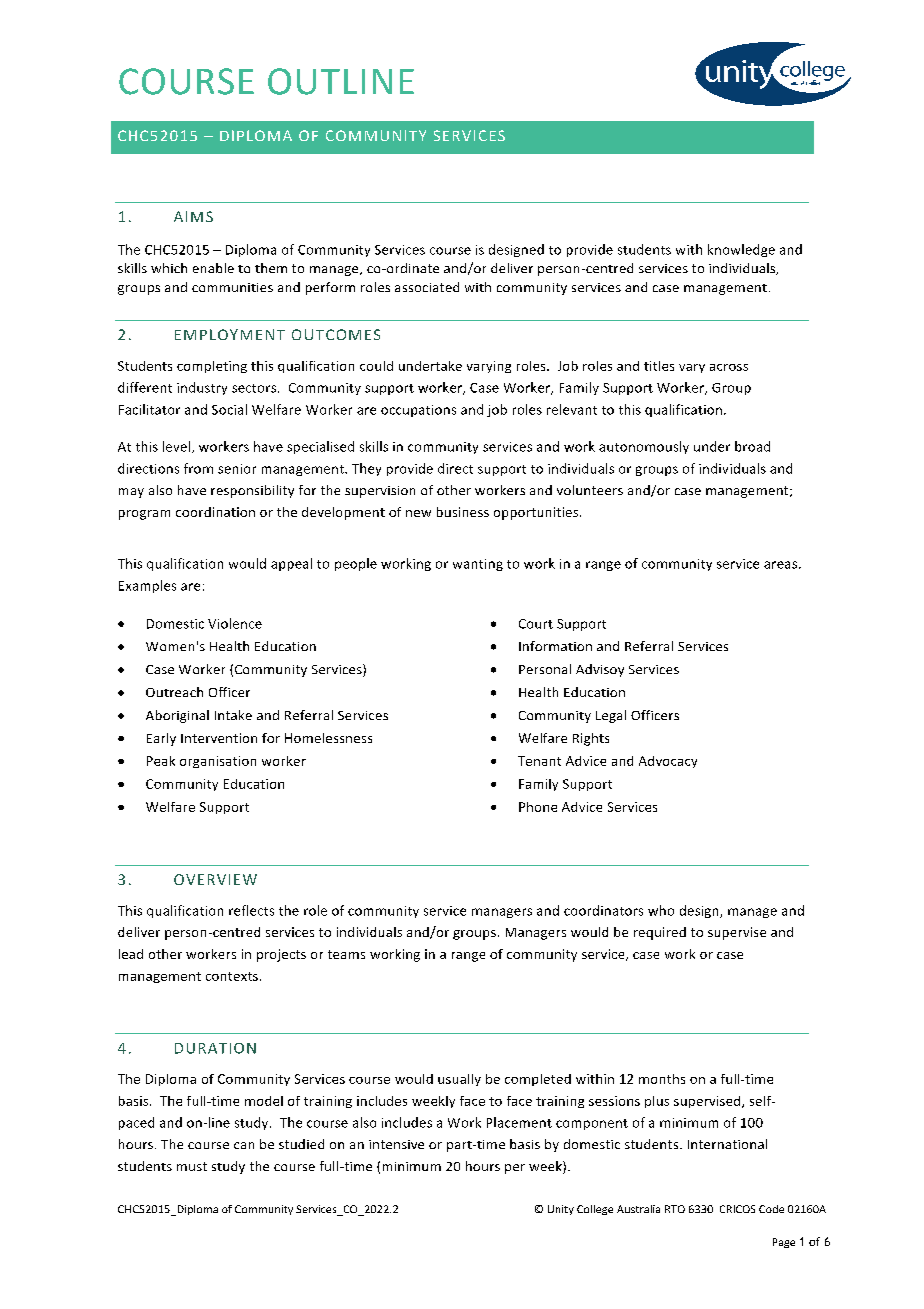 This screenshot has width=924, height=1309. Describe the element at coordinates (538, 807) in the screenshot. I see `Phone` at that location.
